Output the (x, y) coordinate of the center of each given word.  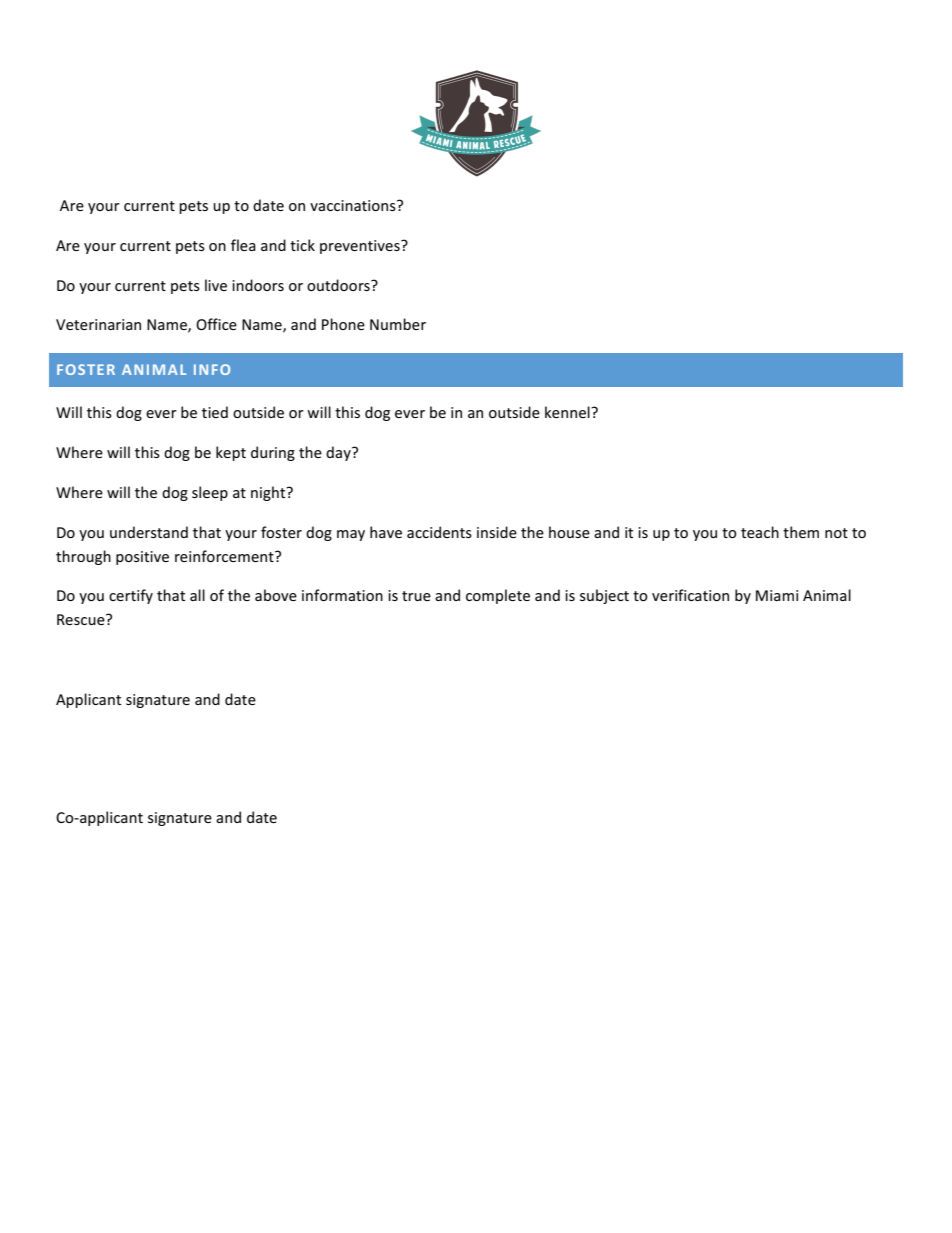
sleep (210, 493)
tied (215, 412)
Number (398, 324)
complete (498, 596)
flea (243, 245)
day (339, 453)
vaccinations (354, 205)
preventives (361, 247)
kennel (568, 412)
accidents (439, 532)
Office (216, 324)
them (801, 532)
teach (760, 532)
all (197, 595)
